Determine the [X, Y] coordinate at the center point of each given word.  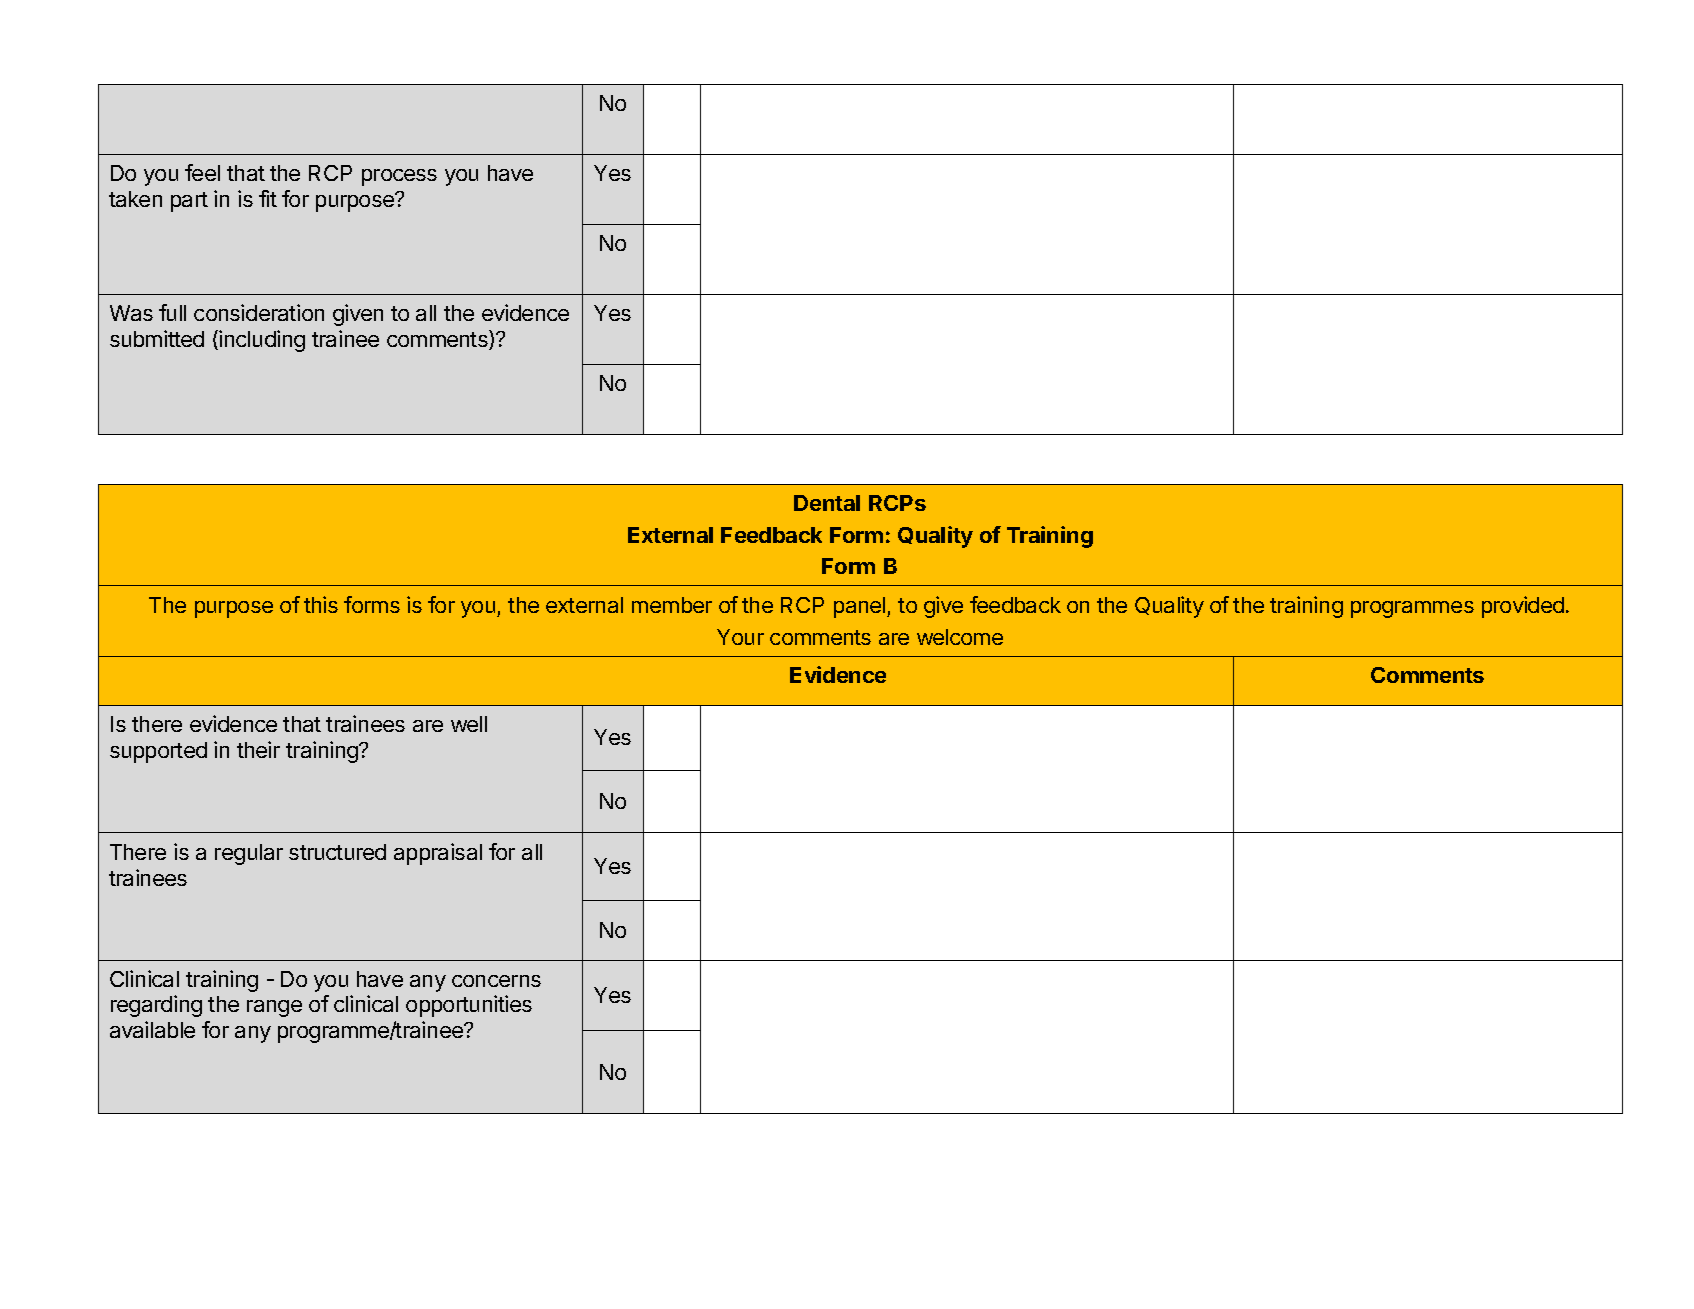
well [469, 724]
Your [740, 637]
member [672, 605]
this [321, 604]
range [274, 1008]
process [399, 177]
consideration [259, 312]
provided [1523, 607]
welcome [960, 637]
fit [268, 198]
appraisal [438, 854]
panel [859, 607]
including [262, 341]
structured [337, 852]
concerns [496, 981]
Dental [827, 503]
